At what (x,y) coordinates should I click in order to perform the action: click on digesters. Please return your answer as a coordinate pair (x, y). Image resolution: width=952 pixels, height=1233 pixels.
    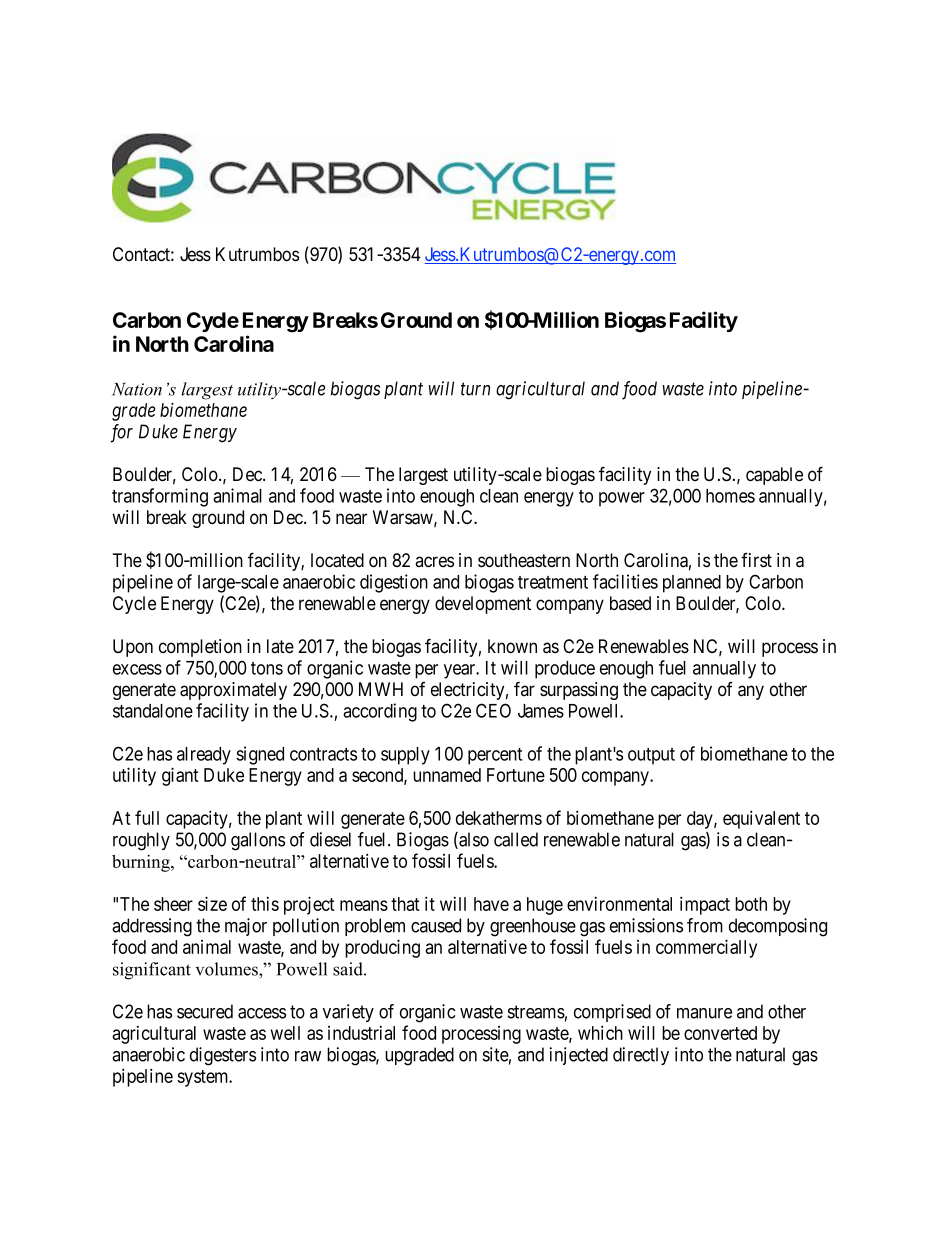
    Looking at the image, I should click on (223, 1056).
